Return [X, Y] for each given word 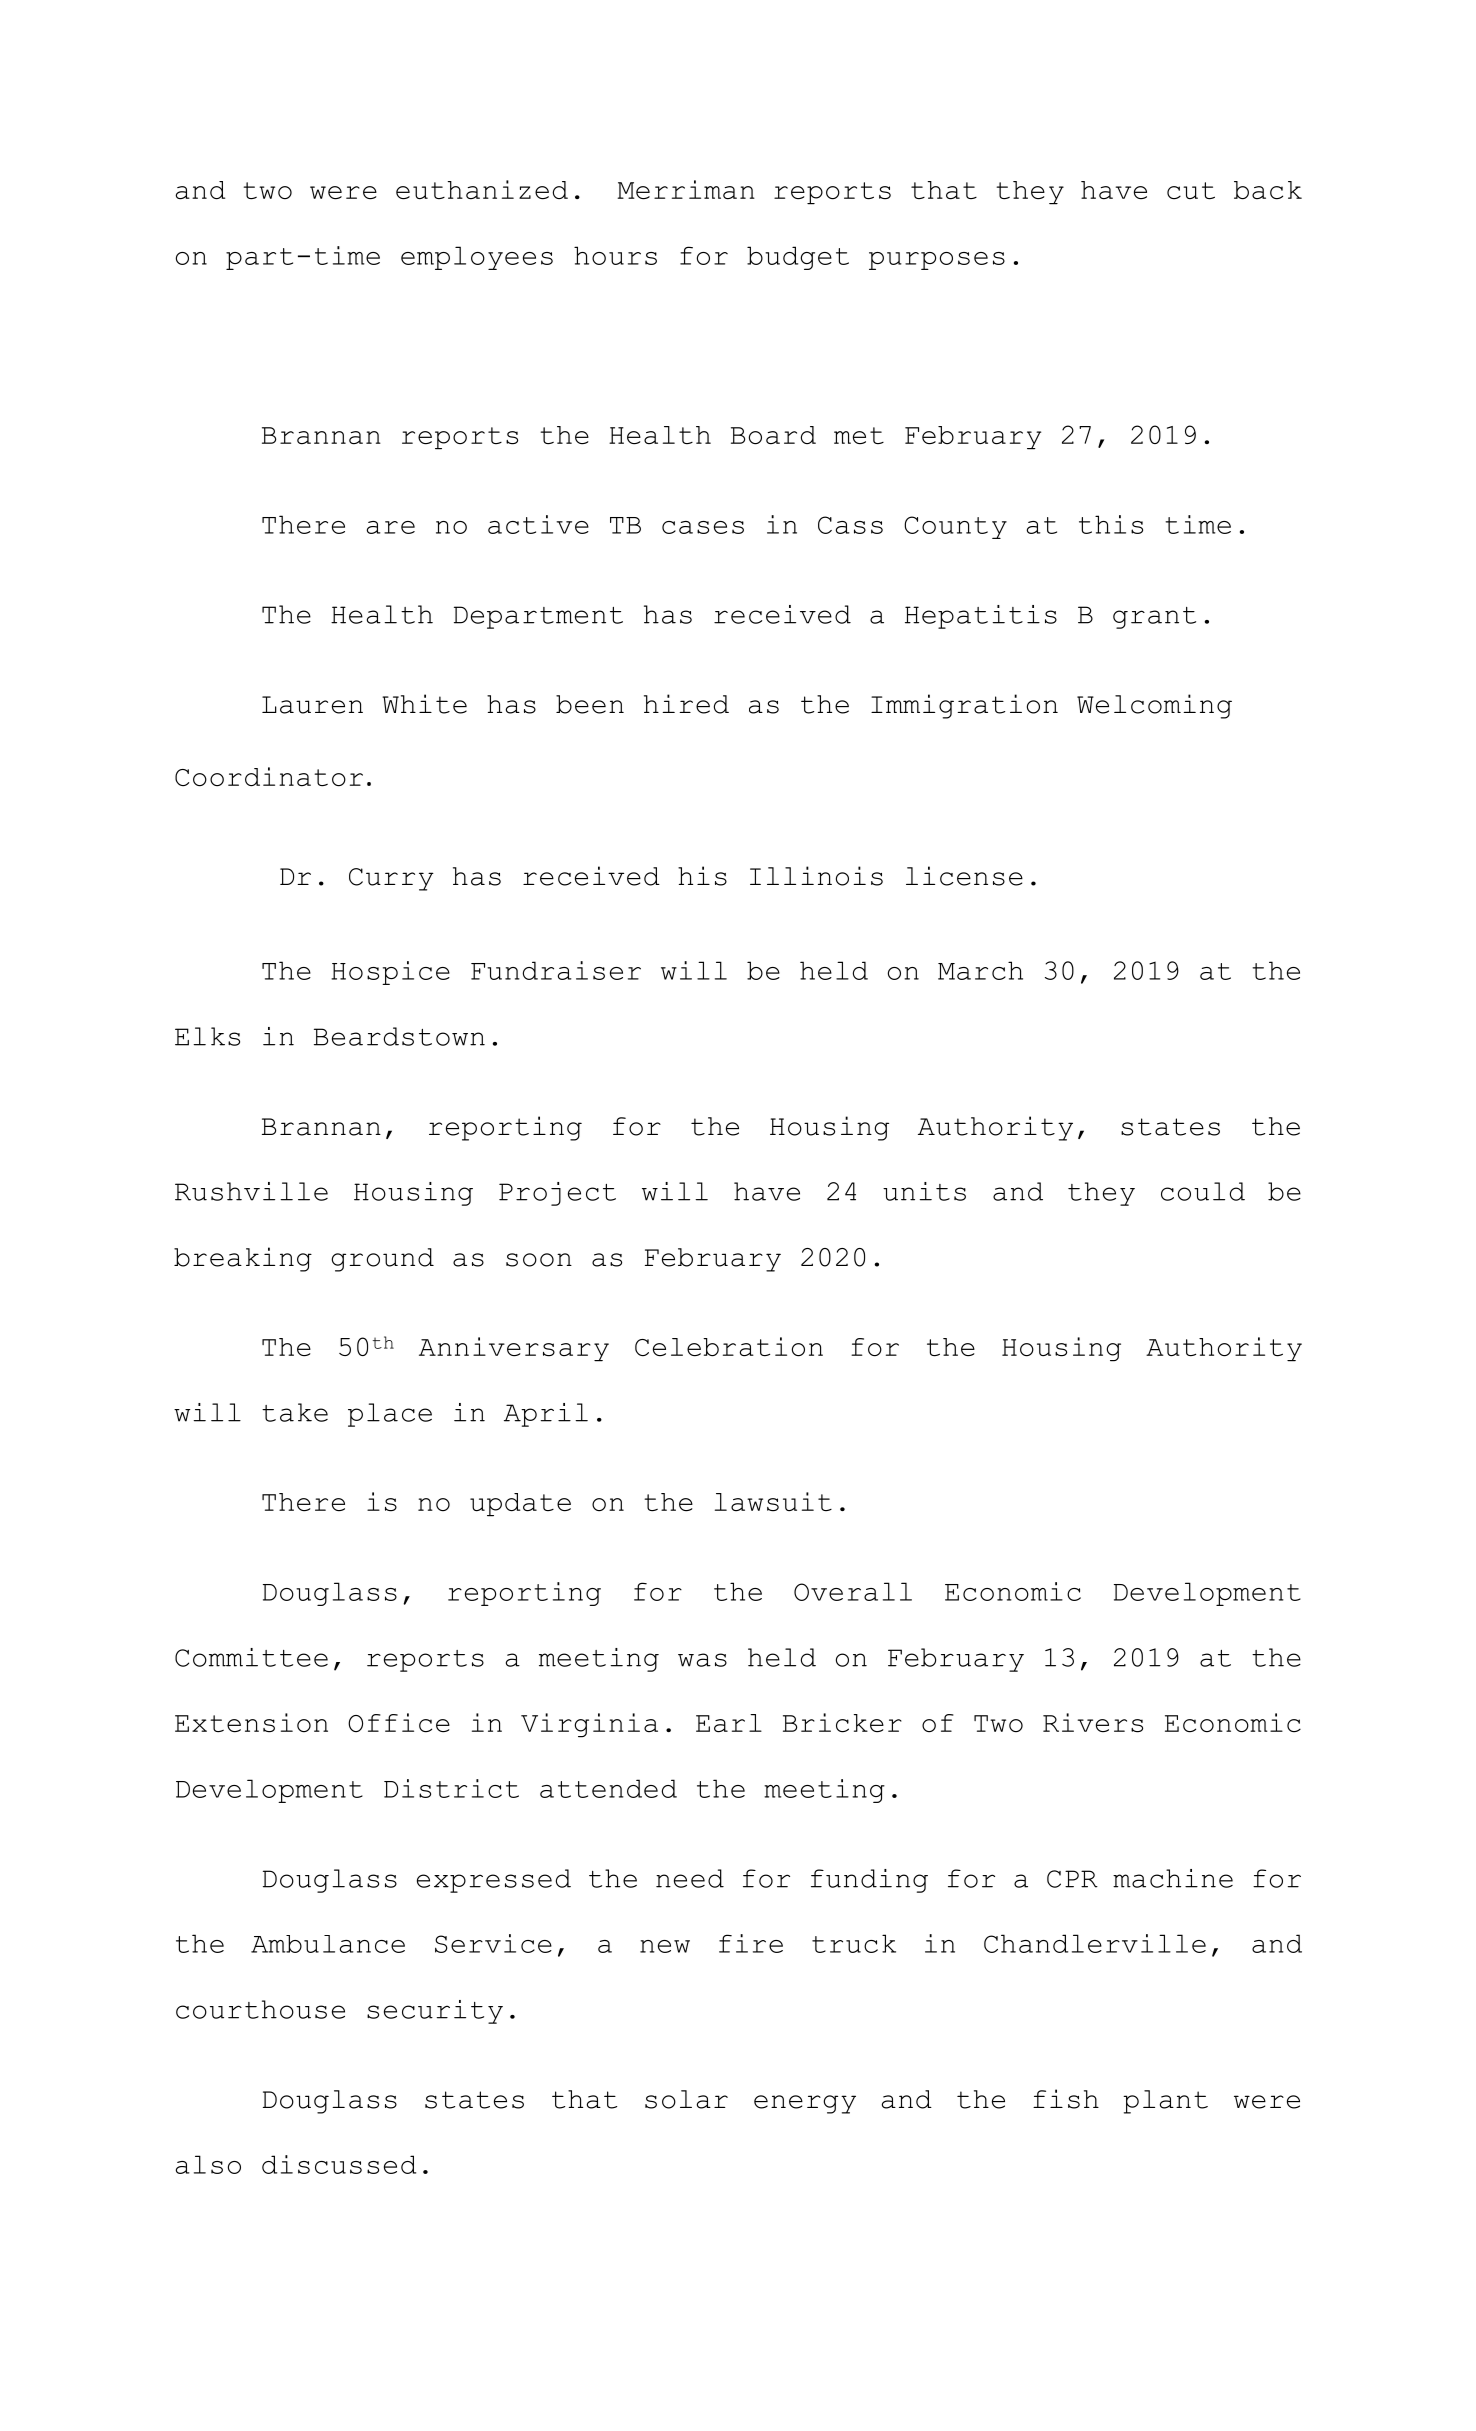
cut [1191, 191]
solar [686, 2099]
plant [1165, 2102]
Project [557, 1194]
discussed [339, 2164]
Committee [251, 1657]
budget [798, 258]
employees [477, 258]
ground [382, 1260]
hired [686, 704]
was [702, 1660]
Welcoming [1154, 706]
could [1203, 1191]
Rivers [1093, 1723]
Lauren [312, 705]
